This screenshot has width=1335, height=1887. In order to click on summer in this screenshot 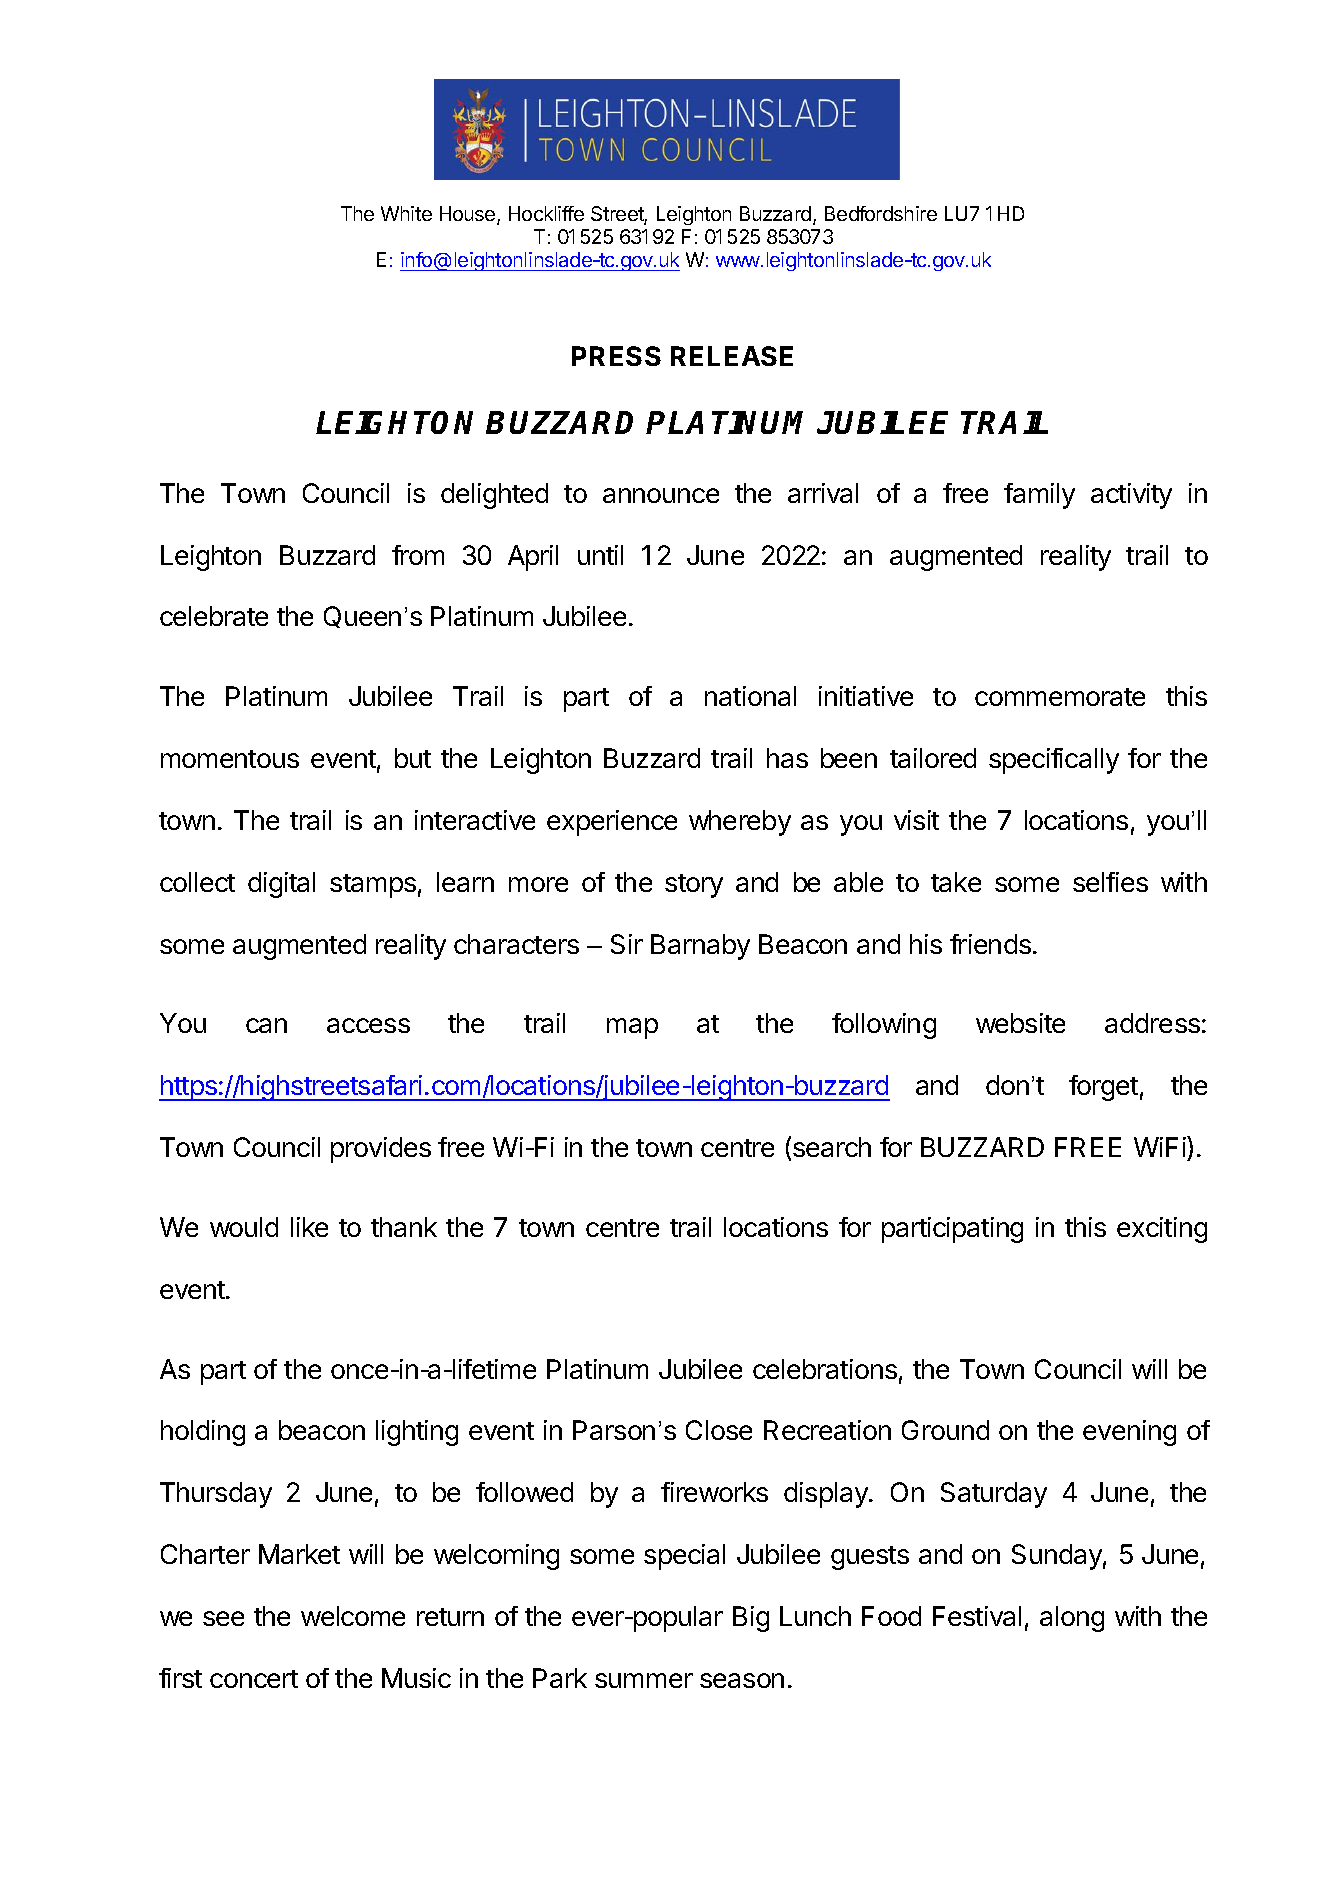, I will do `click(644, 1680)`.
